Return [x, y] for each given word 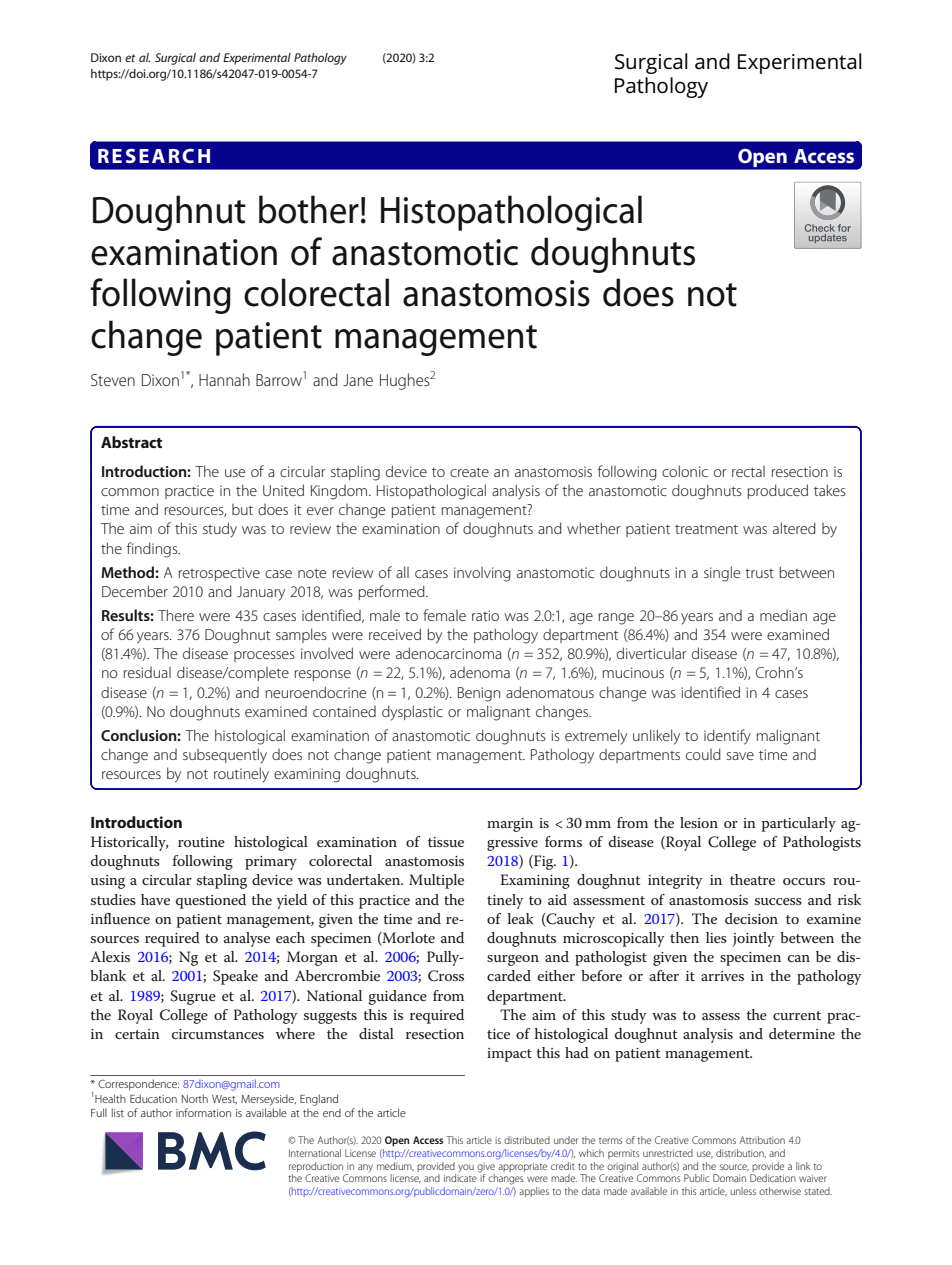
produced [778, 491]
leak [520, 918]
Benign [479, 694]
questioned [211, 901]
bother [309, 209]
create [469, 472]
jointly [753, 939]
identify [727, 737]
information [203, 1112]
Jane [358, 380]
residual [147, 672]
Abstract [131, 442]
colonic [685, 471]
